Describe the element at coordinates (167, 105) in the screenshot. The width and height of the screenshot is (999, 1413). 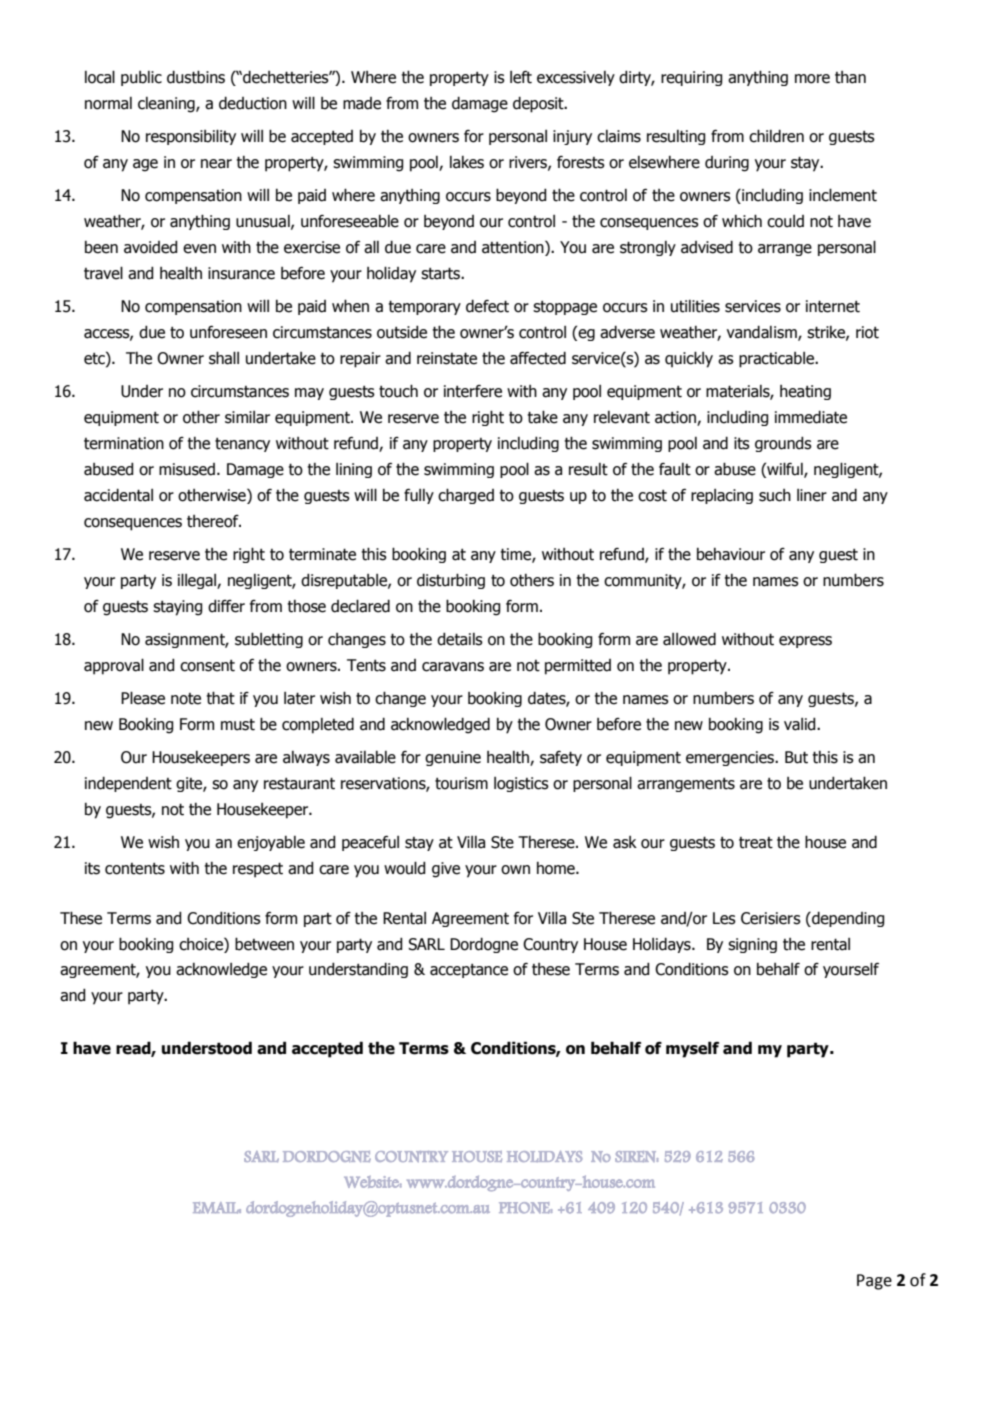
I see `cleaning` at that location.
